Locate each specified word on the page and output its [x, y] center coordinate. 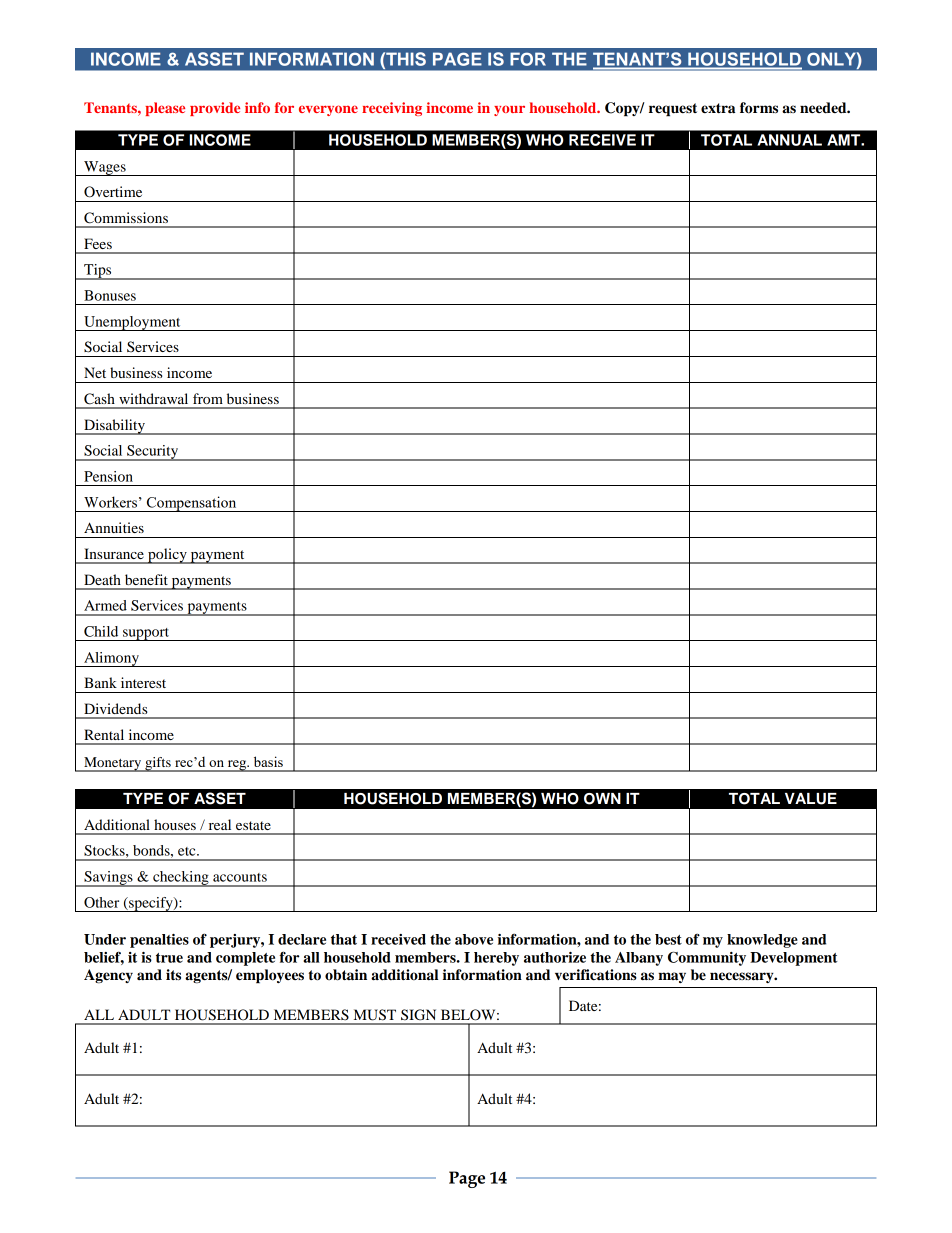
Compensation [192, 504]
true [169, 958]
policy [167, 556]
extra [718, 108]
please [165, 109]
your [509, 110]
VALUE [811, 799]
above [474, 939]
